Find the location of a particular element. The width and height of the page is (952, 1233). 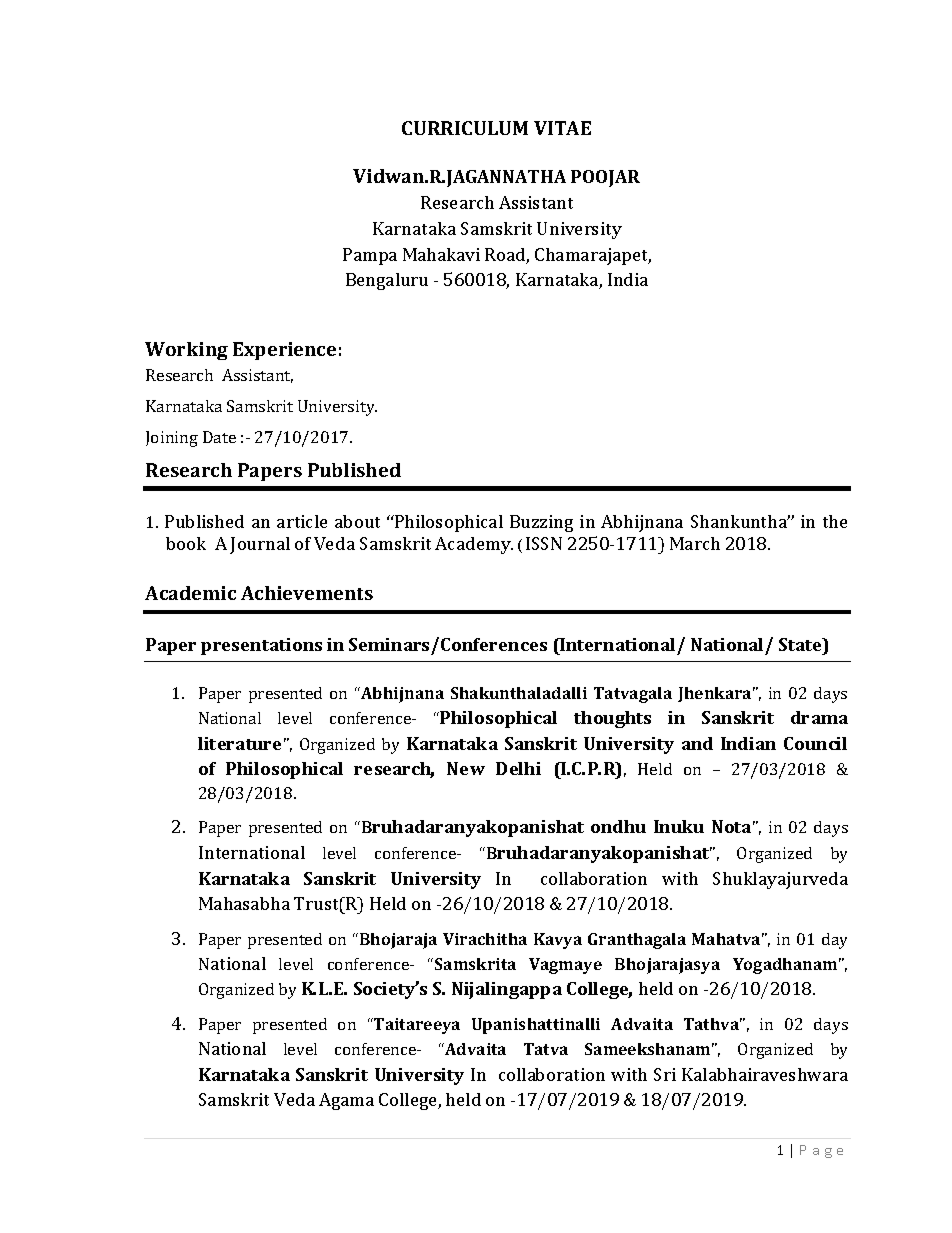

Delhi is located at coordinates (518, 768).
